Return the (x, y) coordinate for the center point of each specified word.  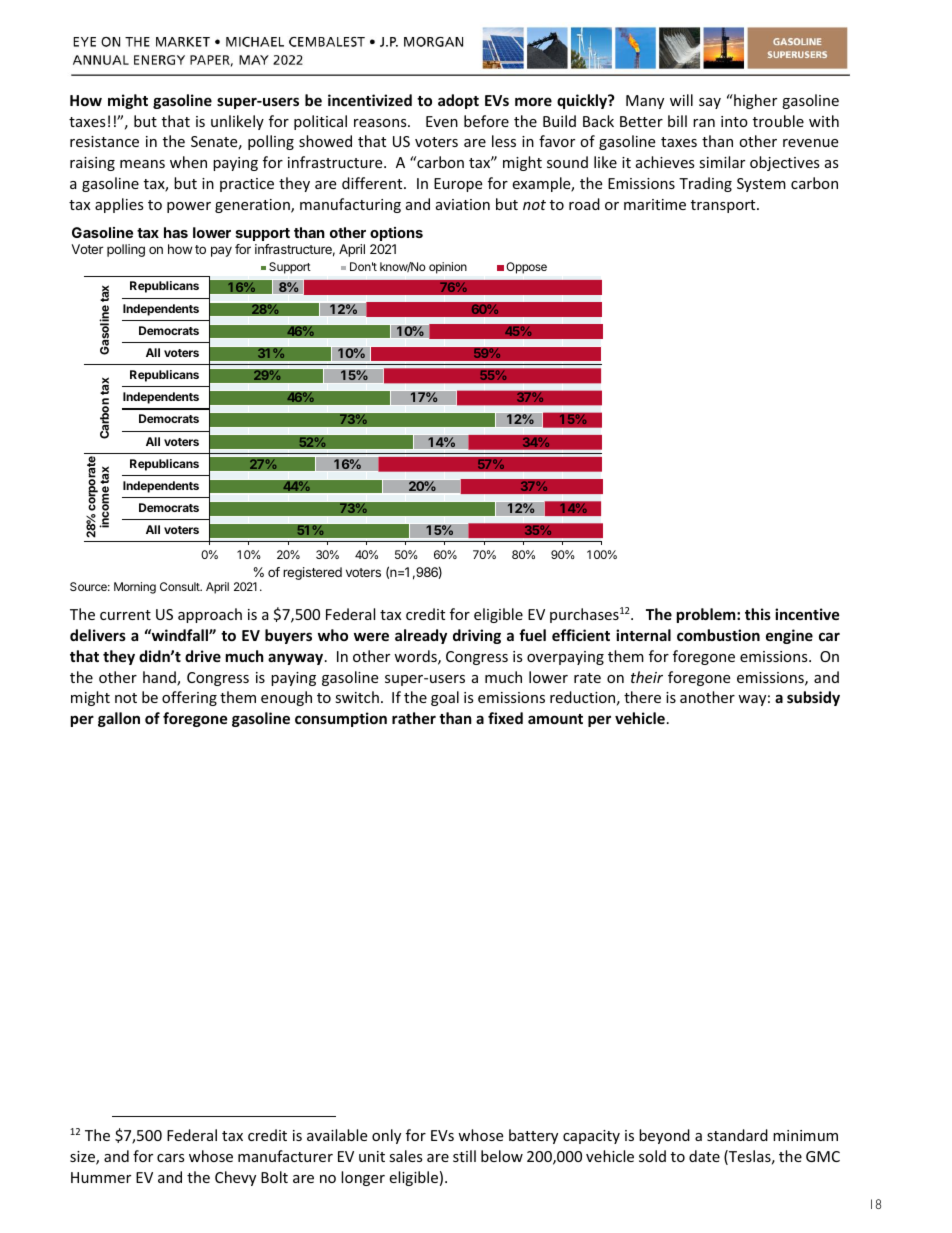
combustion (718, 635)
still (464, 1156)
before (486, 121)
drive (203, 656)
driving (477, 636)
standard (737, 1135)
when (188, 162)
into (734, 121)
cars (171, 1158)
